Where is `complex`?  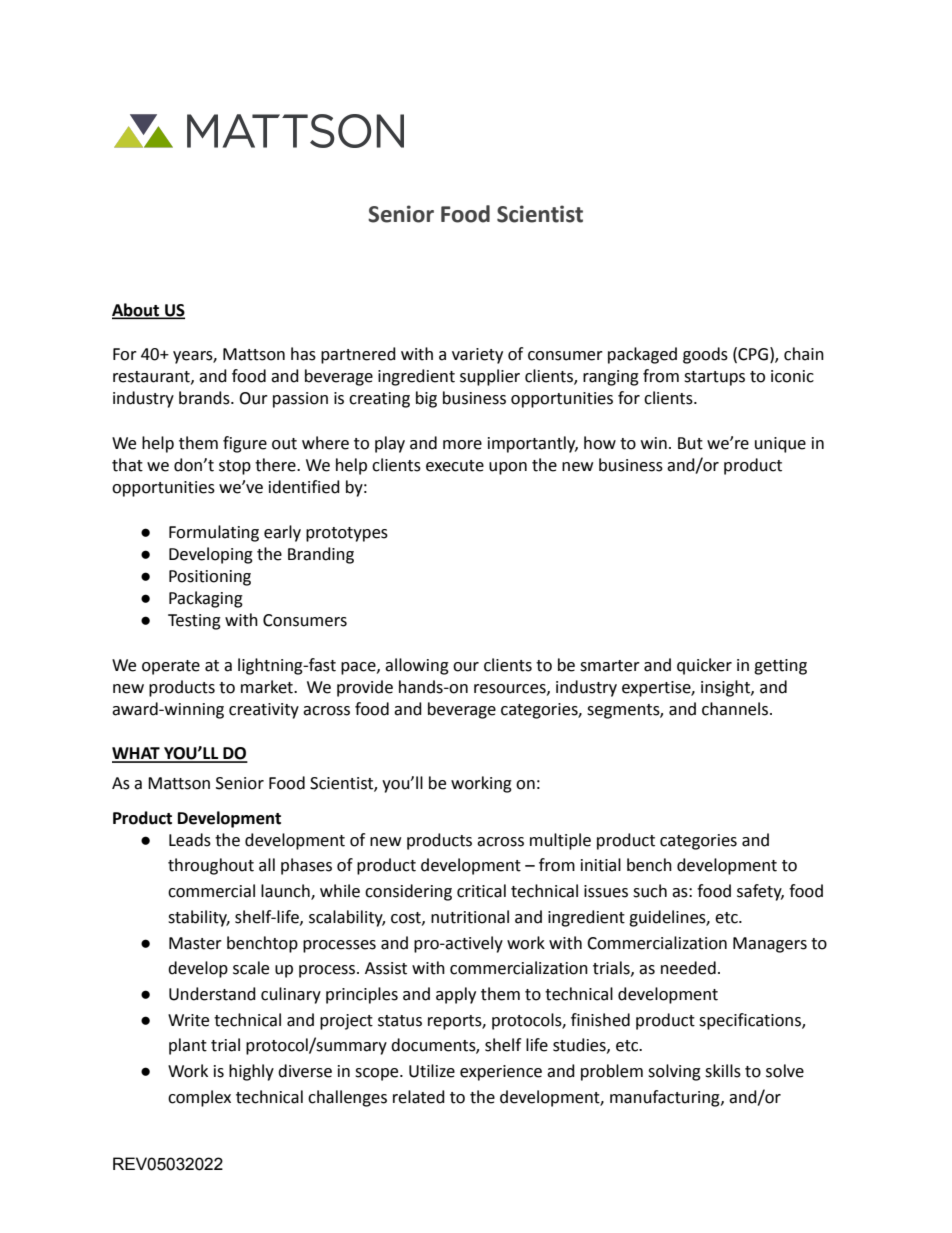 complex is located at coordinates (199, 1098).
